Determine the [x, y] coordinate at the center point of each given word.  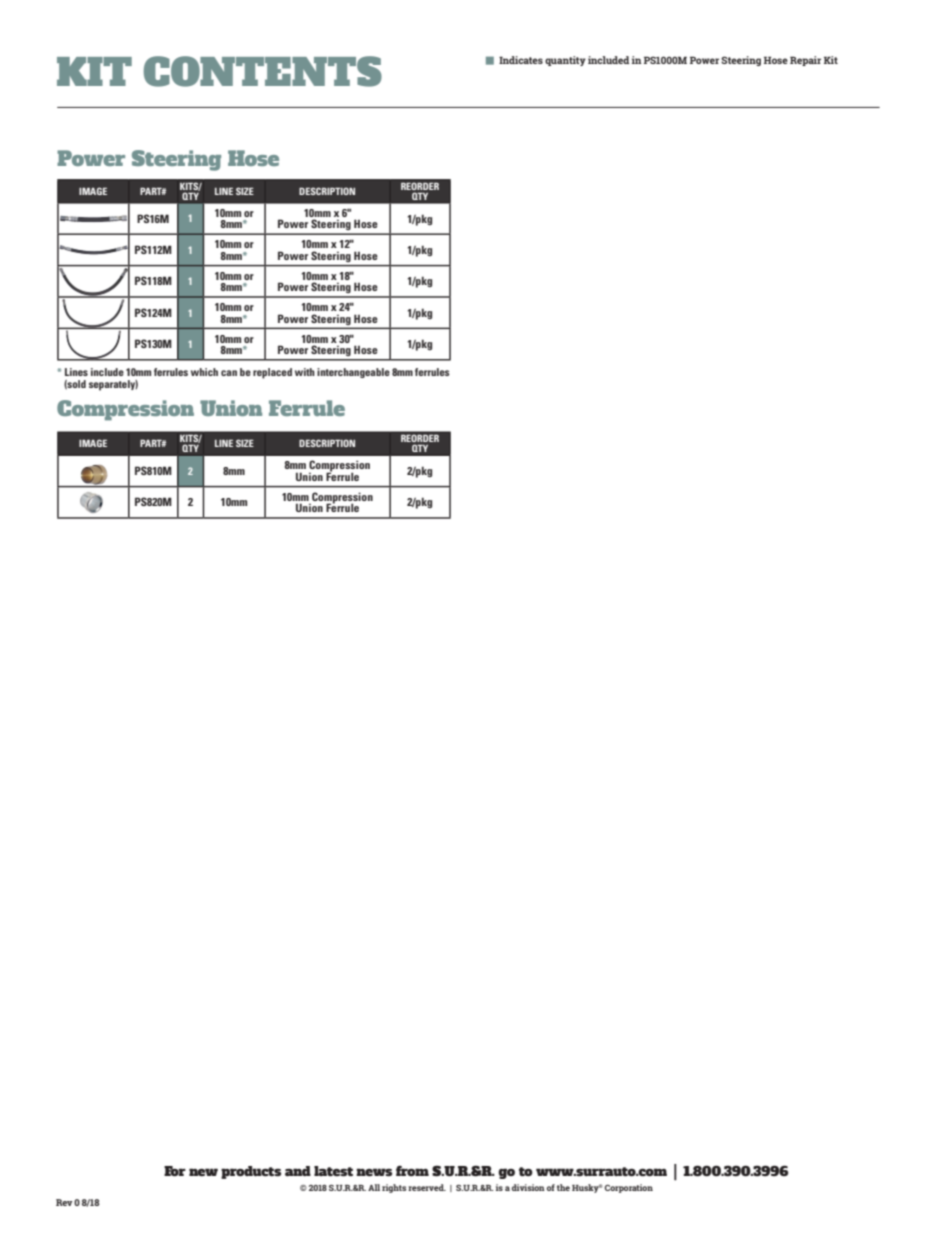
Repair [805, 61]
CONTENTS [263, 71]
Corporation [629, 1188]
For [175, 1171]
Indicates [521, 60]
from [412, 1170]
